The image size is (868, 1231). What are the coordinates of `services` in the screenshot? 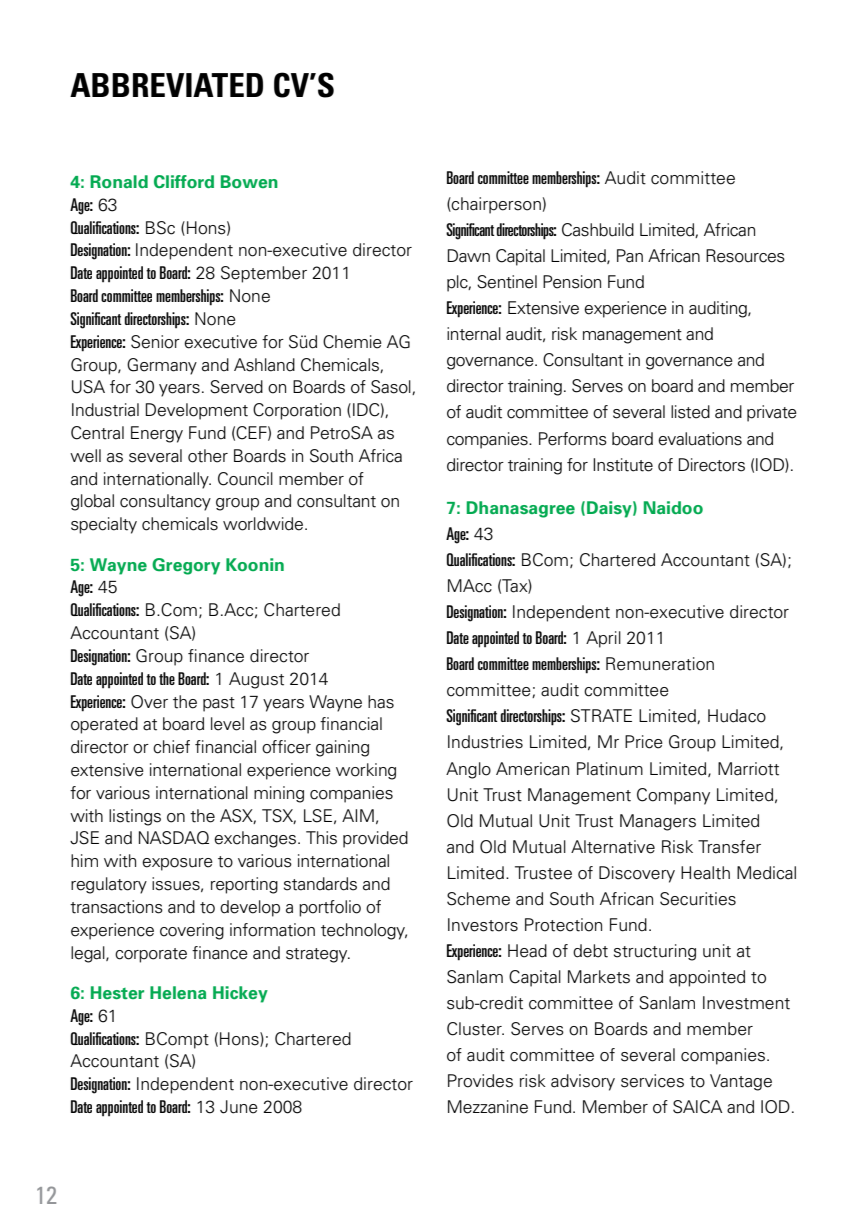 It's located at (652, 1081).
